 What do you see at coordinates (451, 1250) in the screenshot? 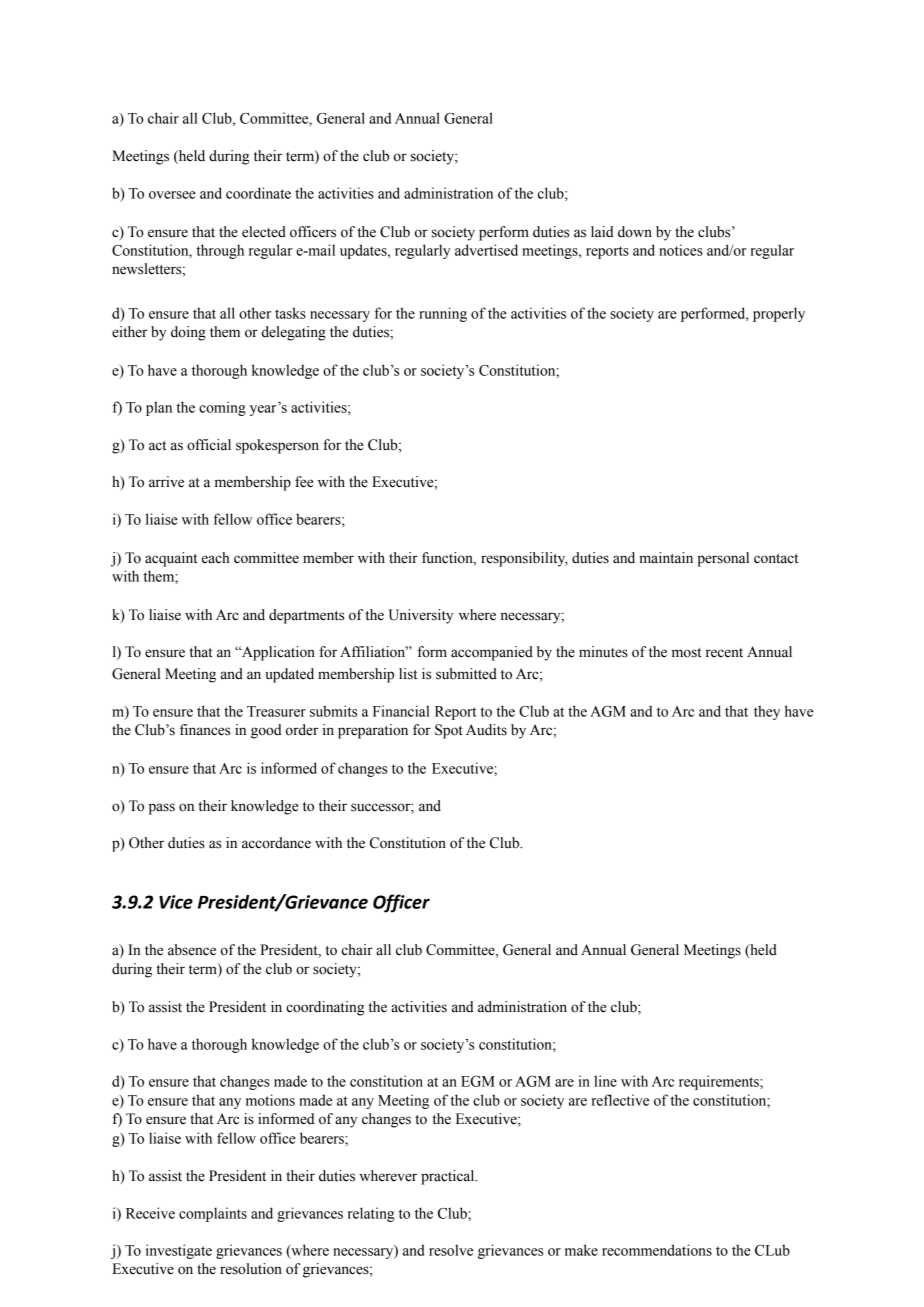
I see `resolve` at bounding box center [451, 1250].
